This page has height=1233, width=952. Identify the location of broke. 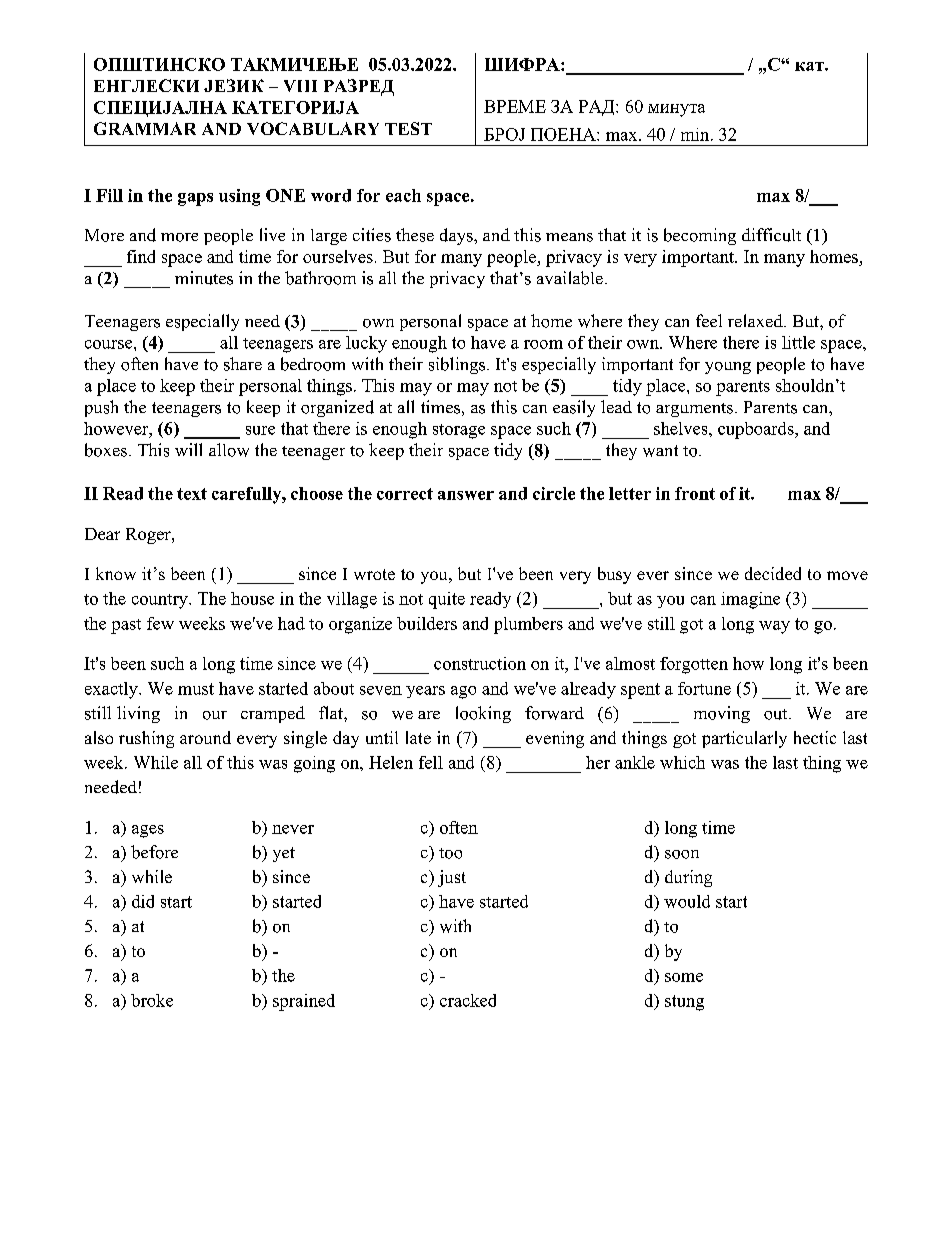
(152, 1000).
